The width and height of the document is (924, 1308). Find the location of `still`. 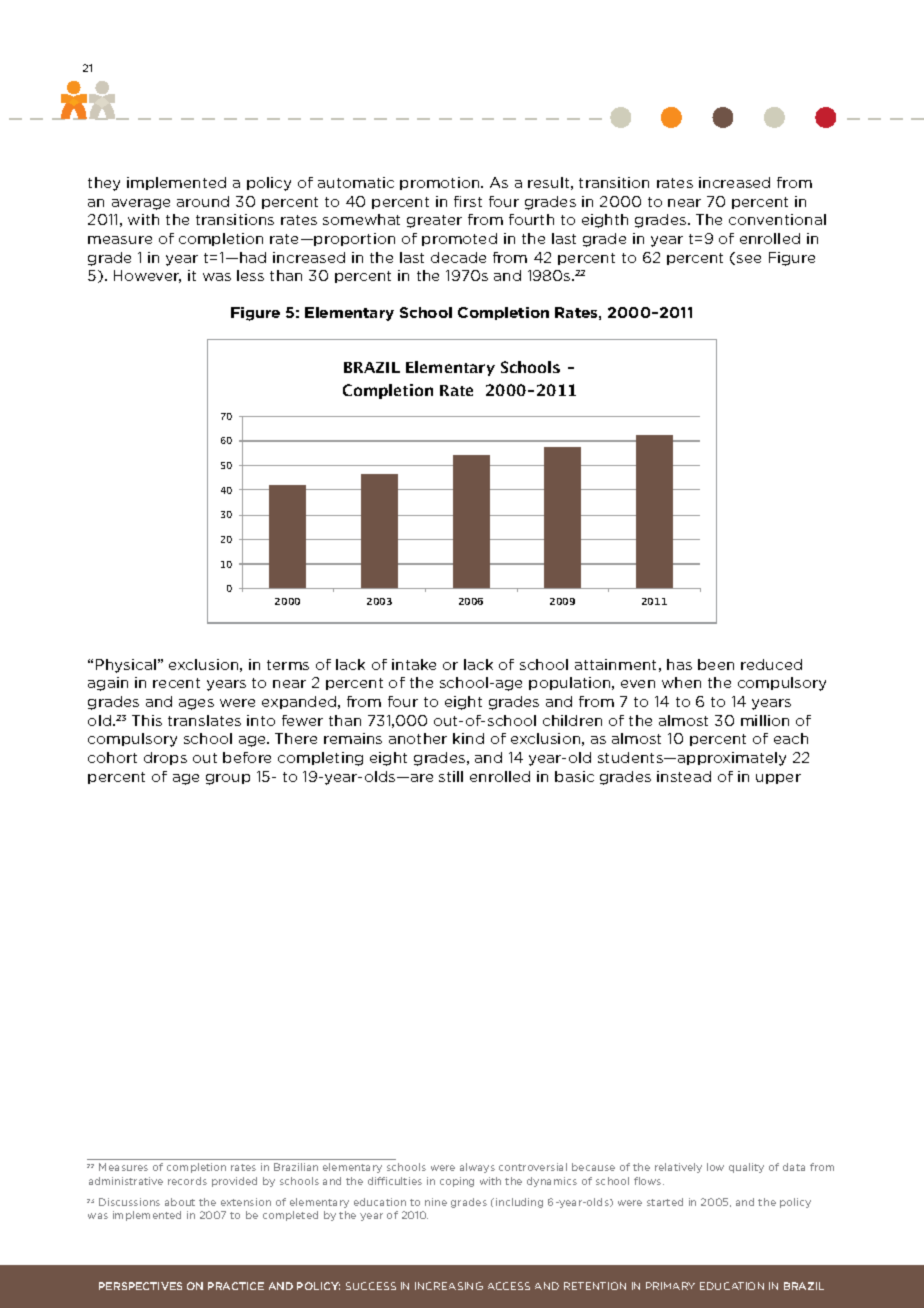

still is located at coordinates (451, 776).
